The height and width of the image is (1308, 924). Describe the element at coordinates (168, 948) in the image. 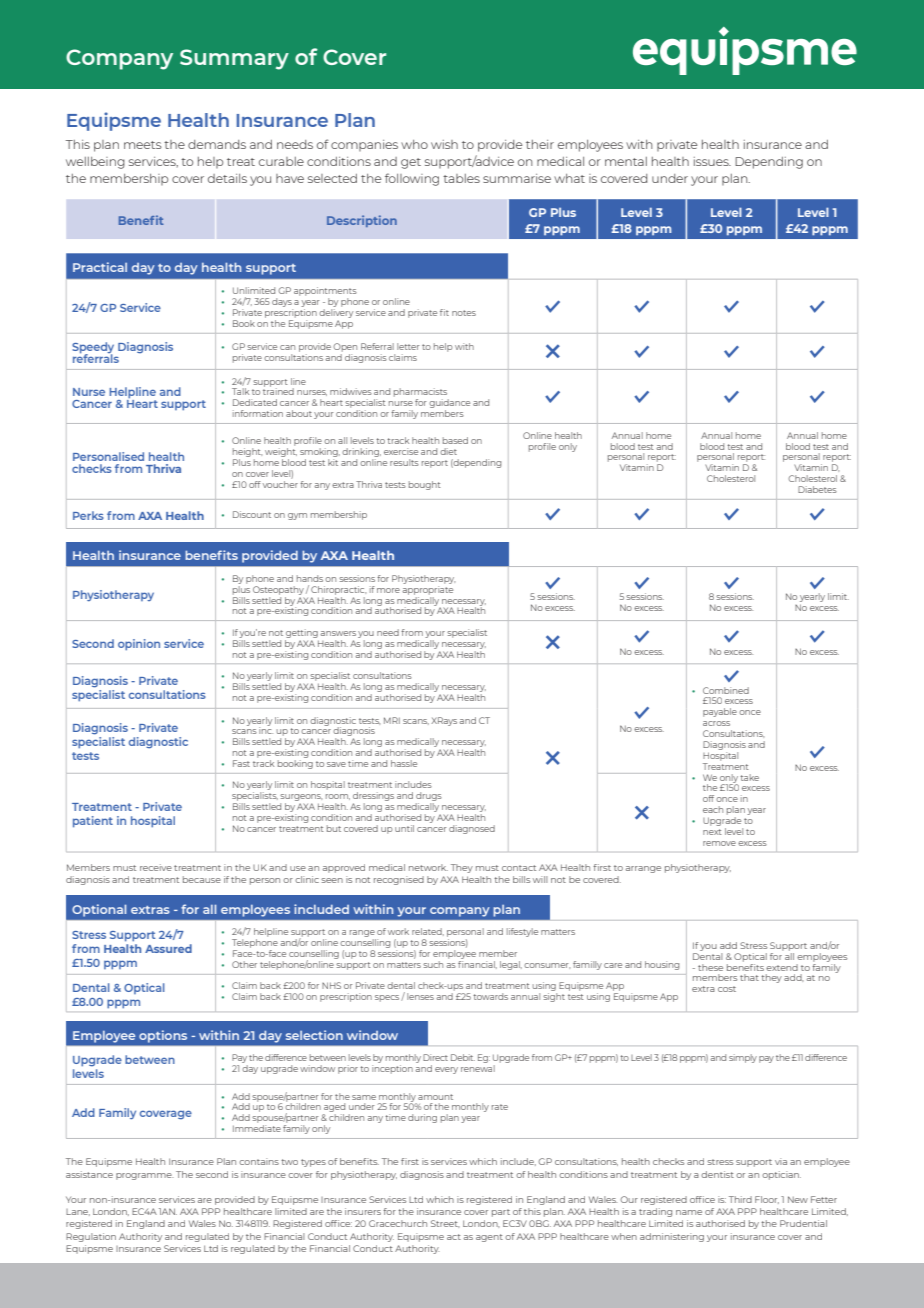

I see `Assured` at that location.
